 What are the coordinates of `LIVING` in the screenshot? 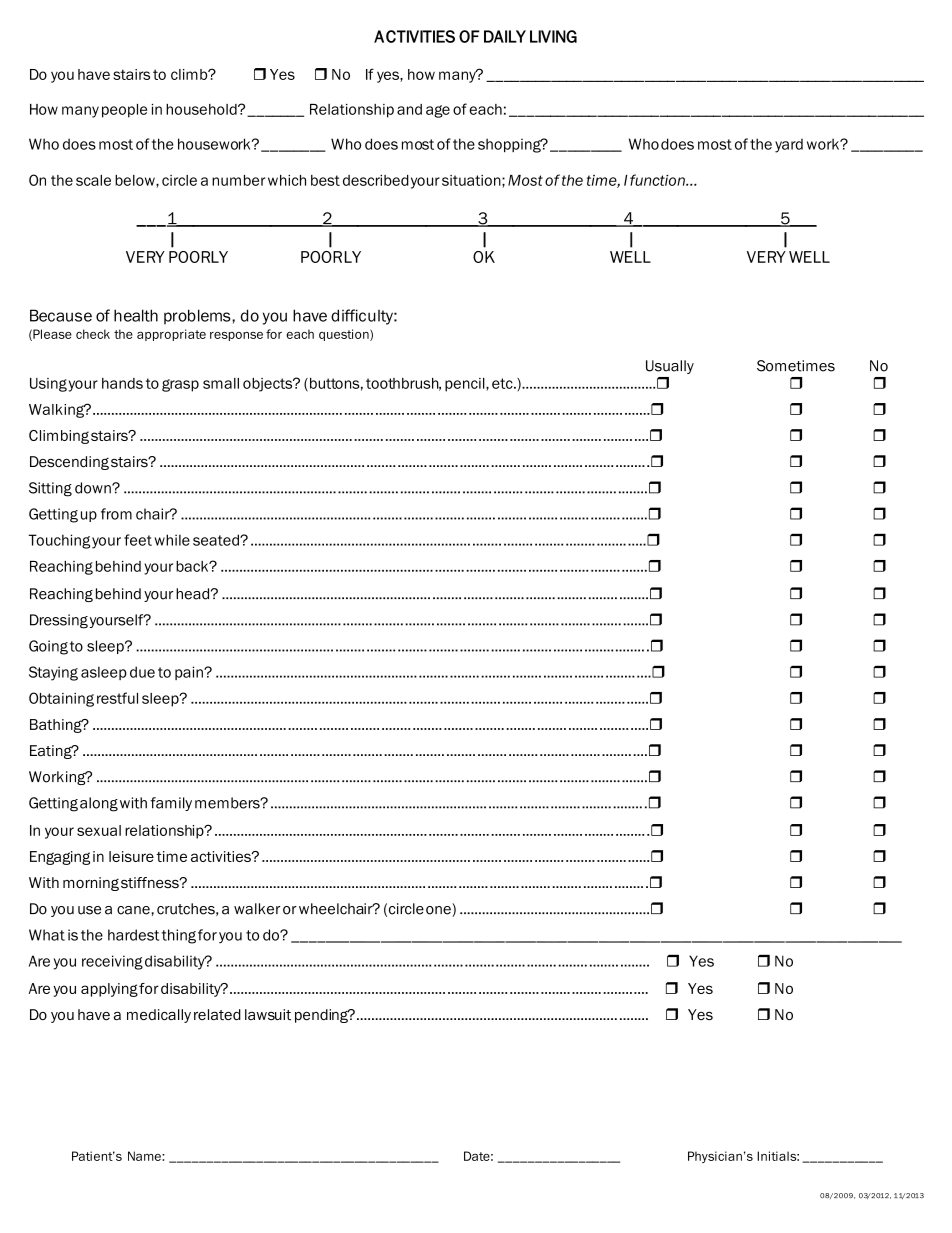 It's located at (553, 36).
